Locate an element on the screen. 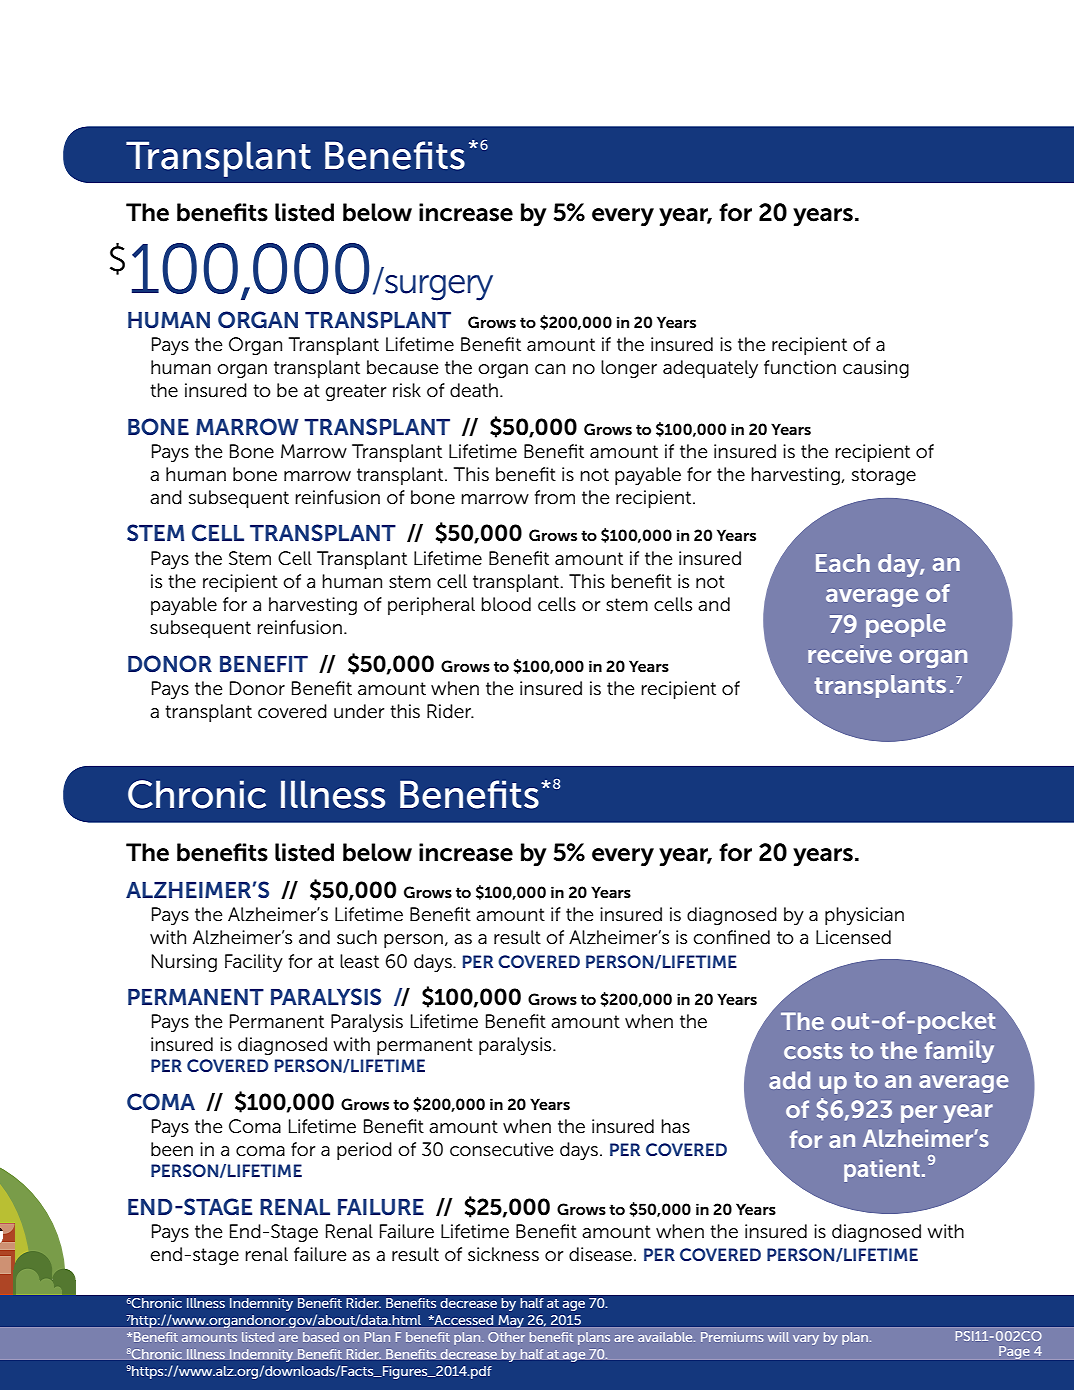 This screenshot has height=1390, width=1074. peripheral is located at coordinates (431, 606).
